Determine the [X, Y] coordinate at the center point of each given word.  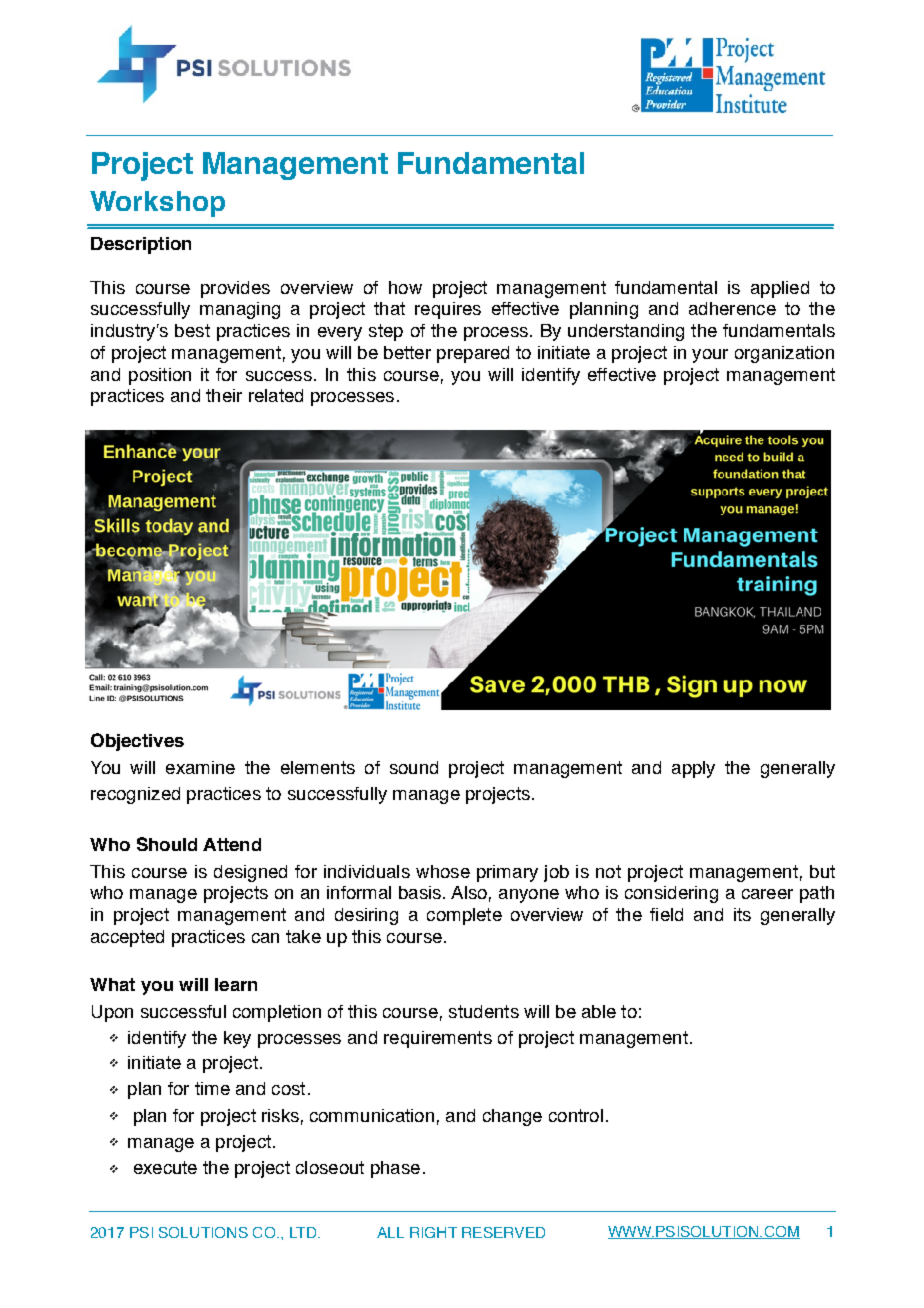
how [405, 287]
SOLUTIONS [203, 1232]
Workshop [157, 204]
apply [693, 769]
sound [414, 767]
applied [780, 289]
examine [200, 767]
